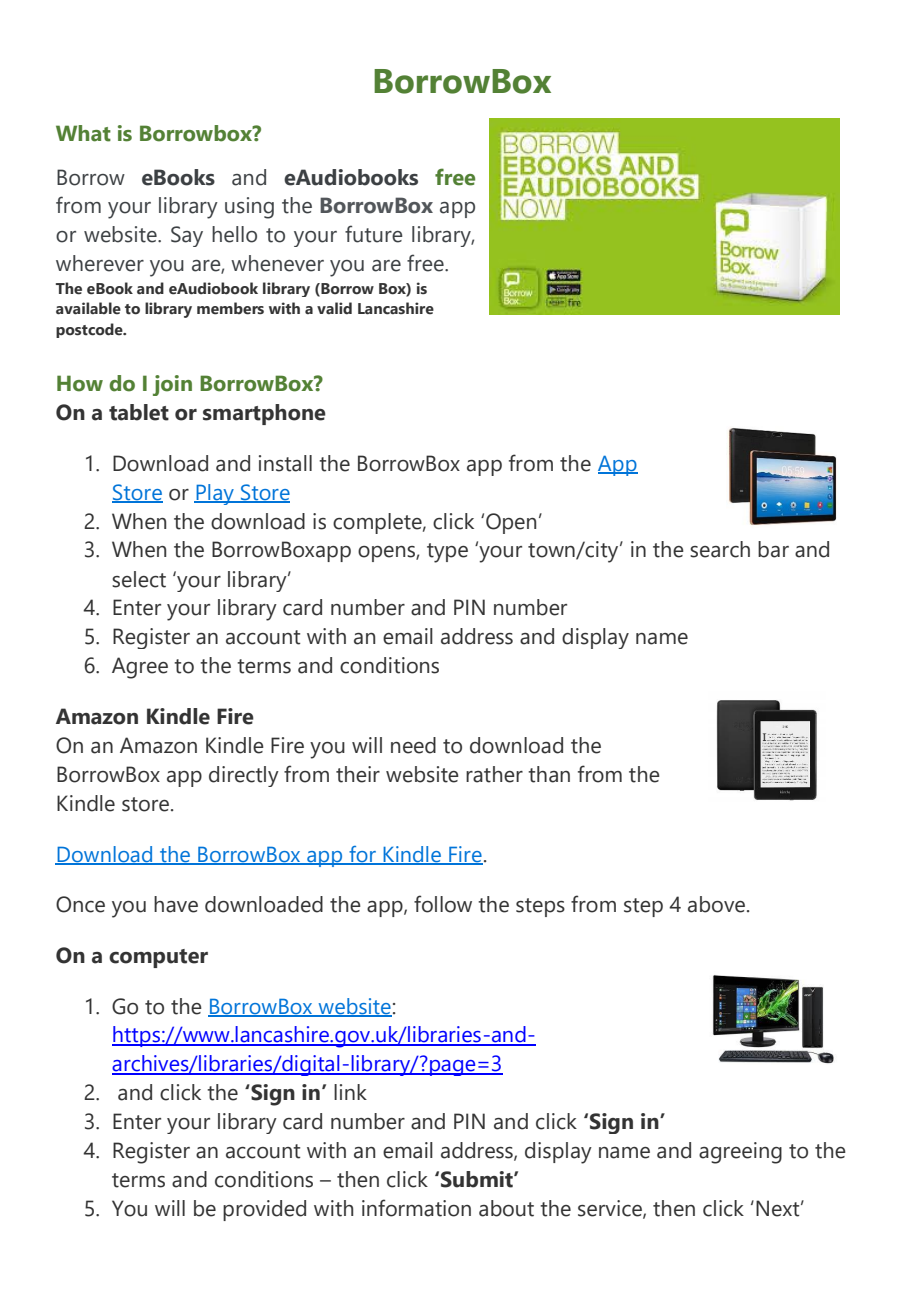  I want to click on search, so click(720, 549).
